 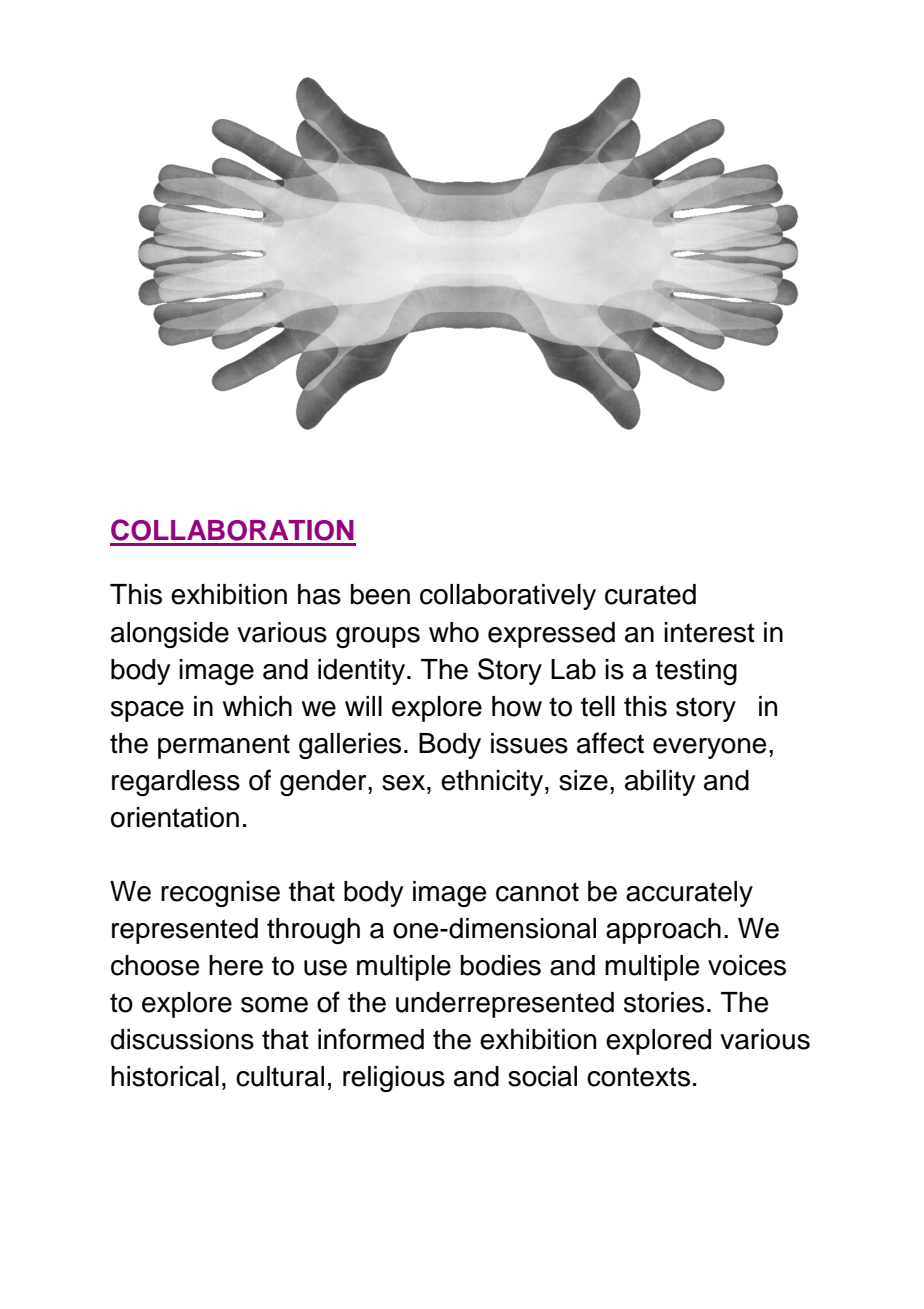 What do you see at coordinates (638, 1077) in the page?
I see `contexts` at bounding box center [638, 1077].
